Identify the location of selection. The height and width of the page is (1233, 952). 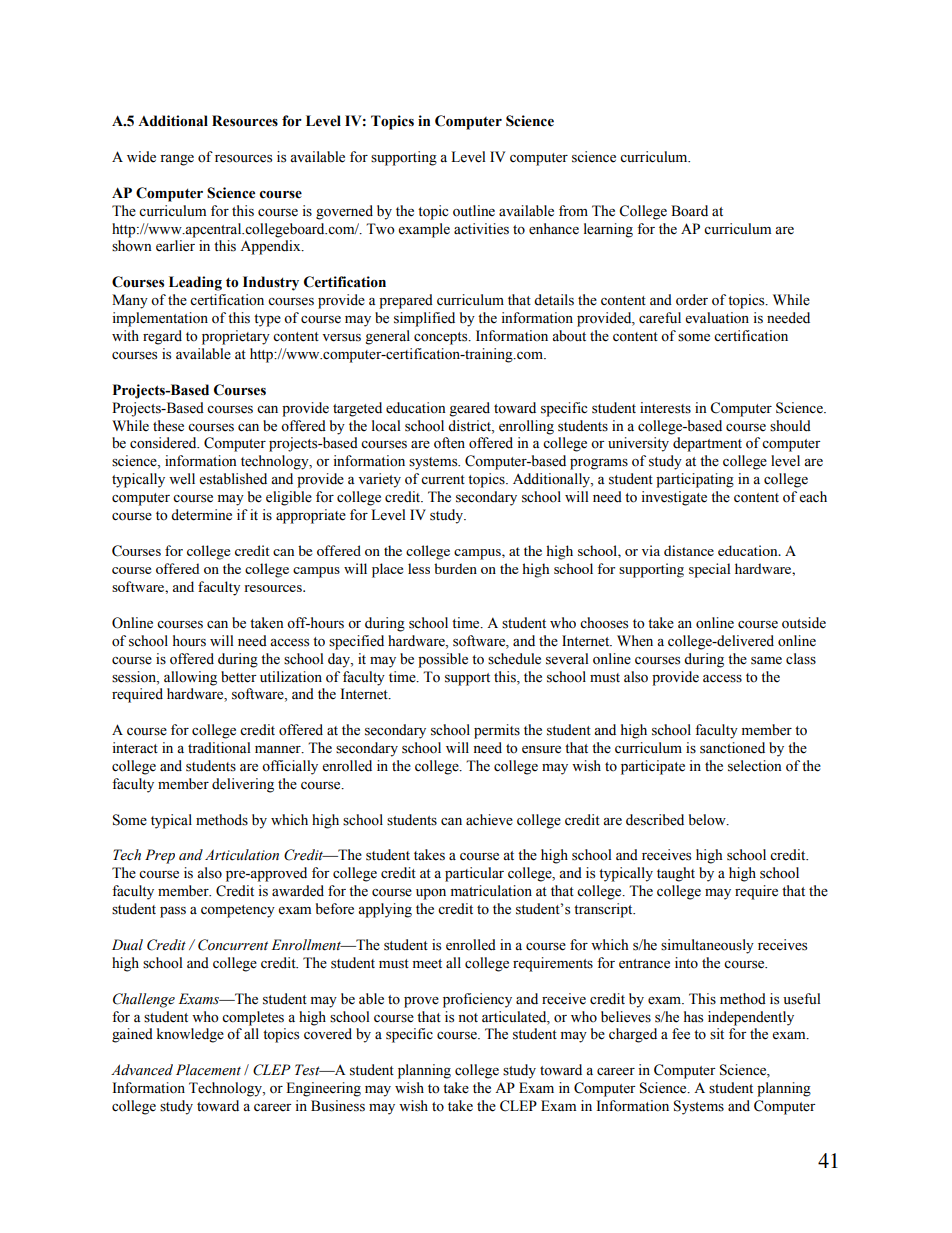
(755, 766).
